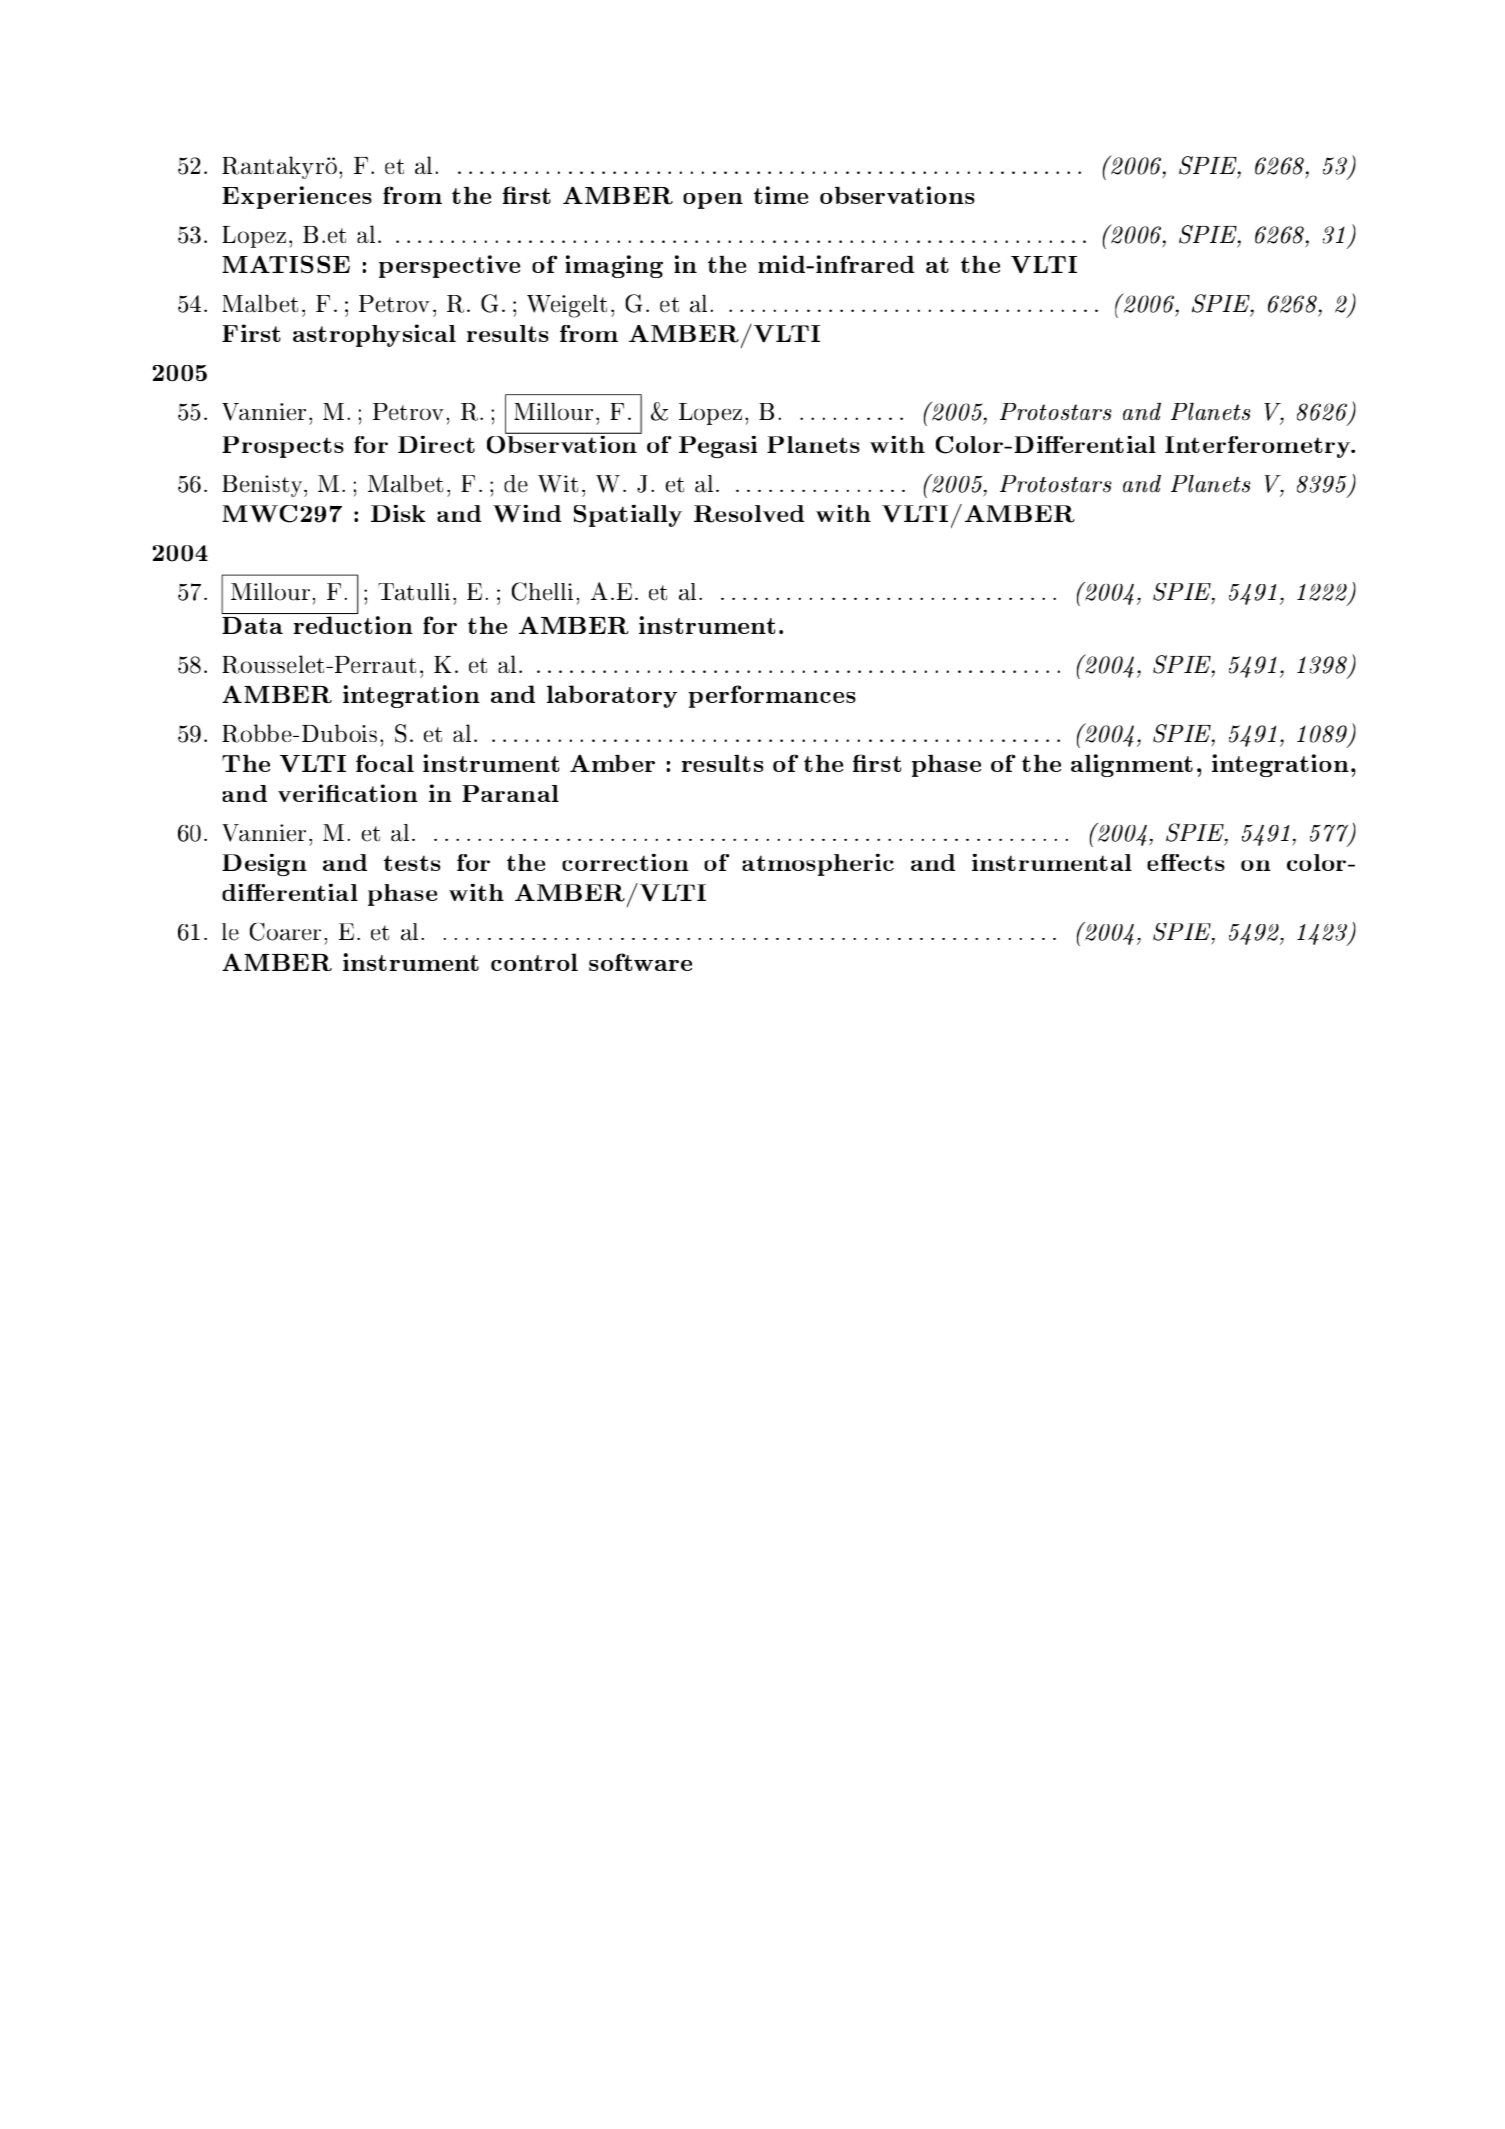  I want to click on software, so click(640, 962).
